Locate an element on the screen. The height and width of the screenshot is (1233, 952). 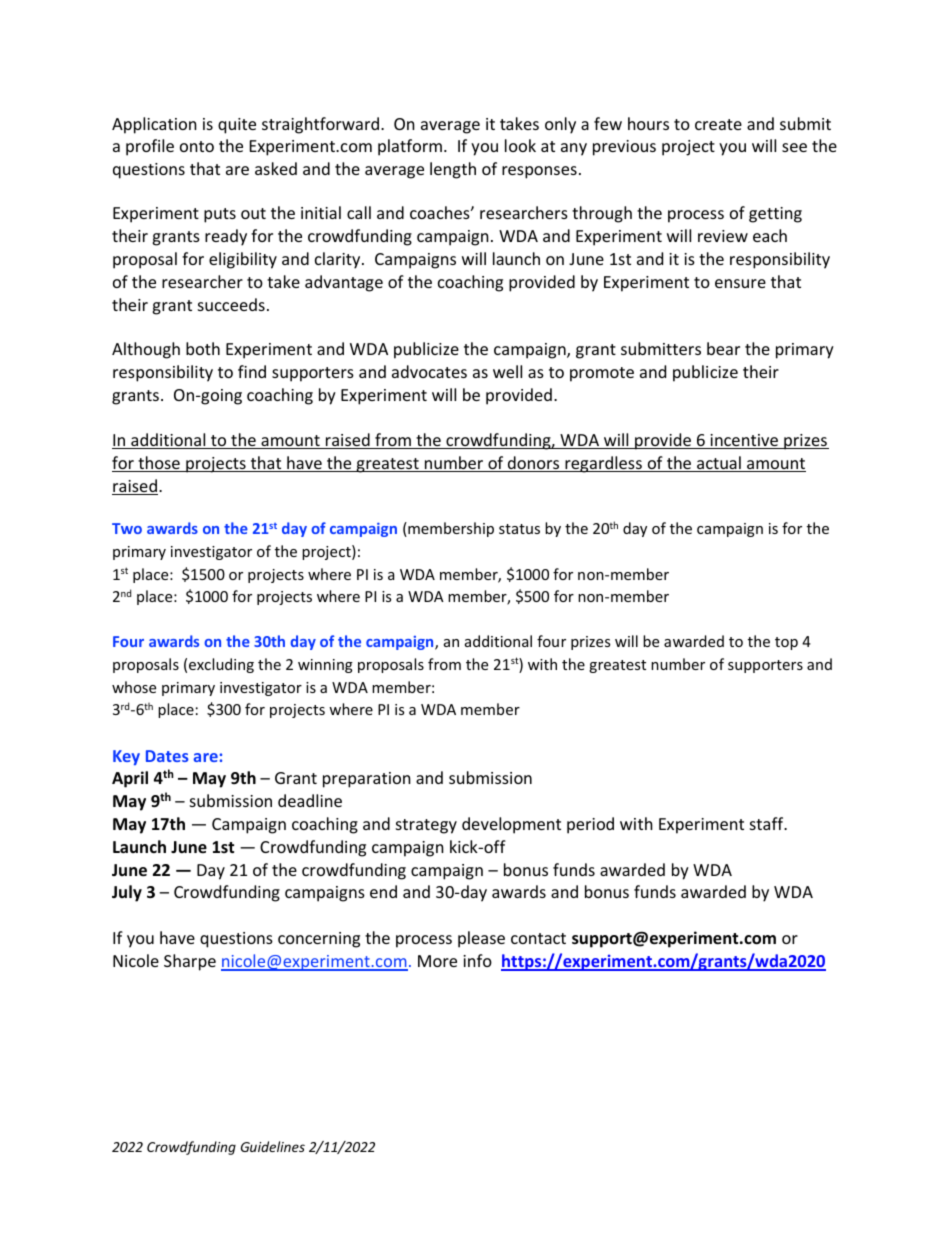
actual is located at coordinates (719, 464).
